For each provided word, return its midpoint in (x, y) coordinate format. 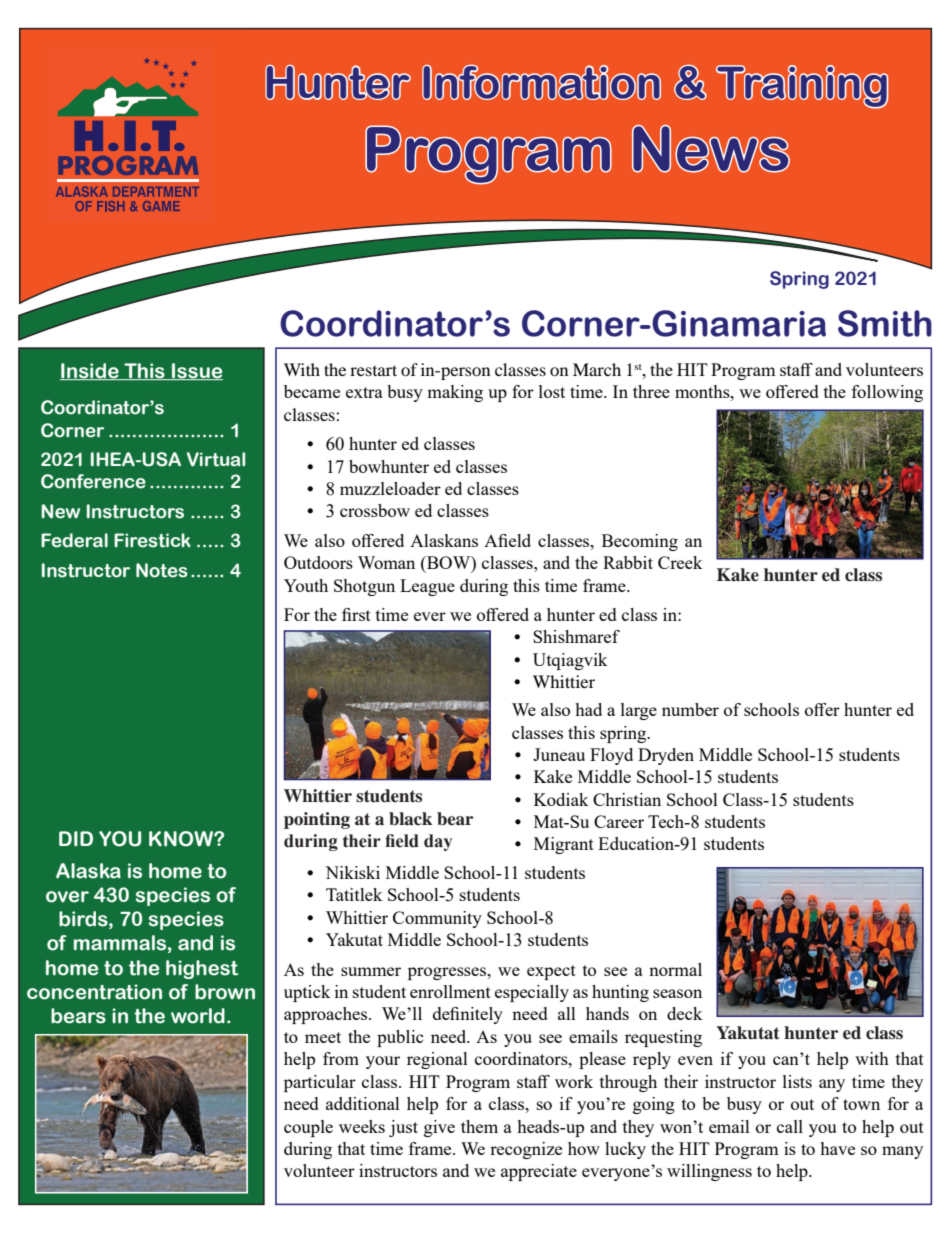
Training (802, 87)
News (711, 149)
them (479, 1126)
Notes (162, 570)
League (427, 587)
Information (541, 82)
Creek (680, 562)
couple (308, 1128)
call (790, 1126)
